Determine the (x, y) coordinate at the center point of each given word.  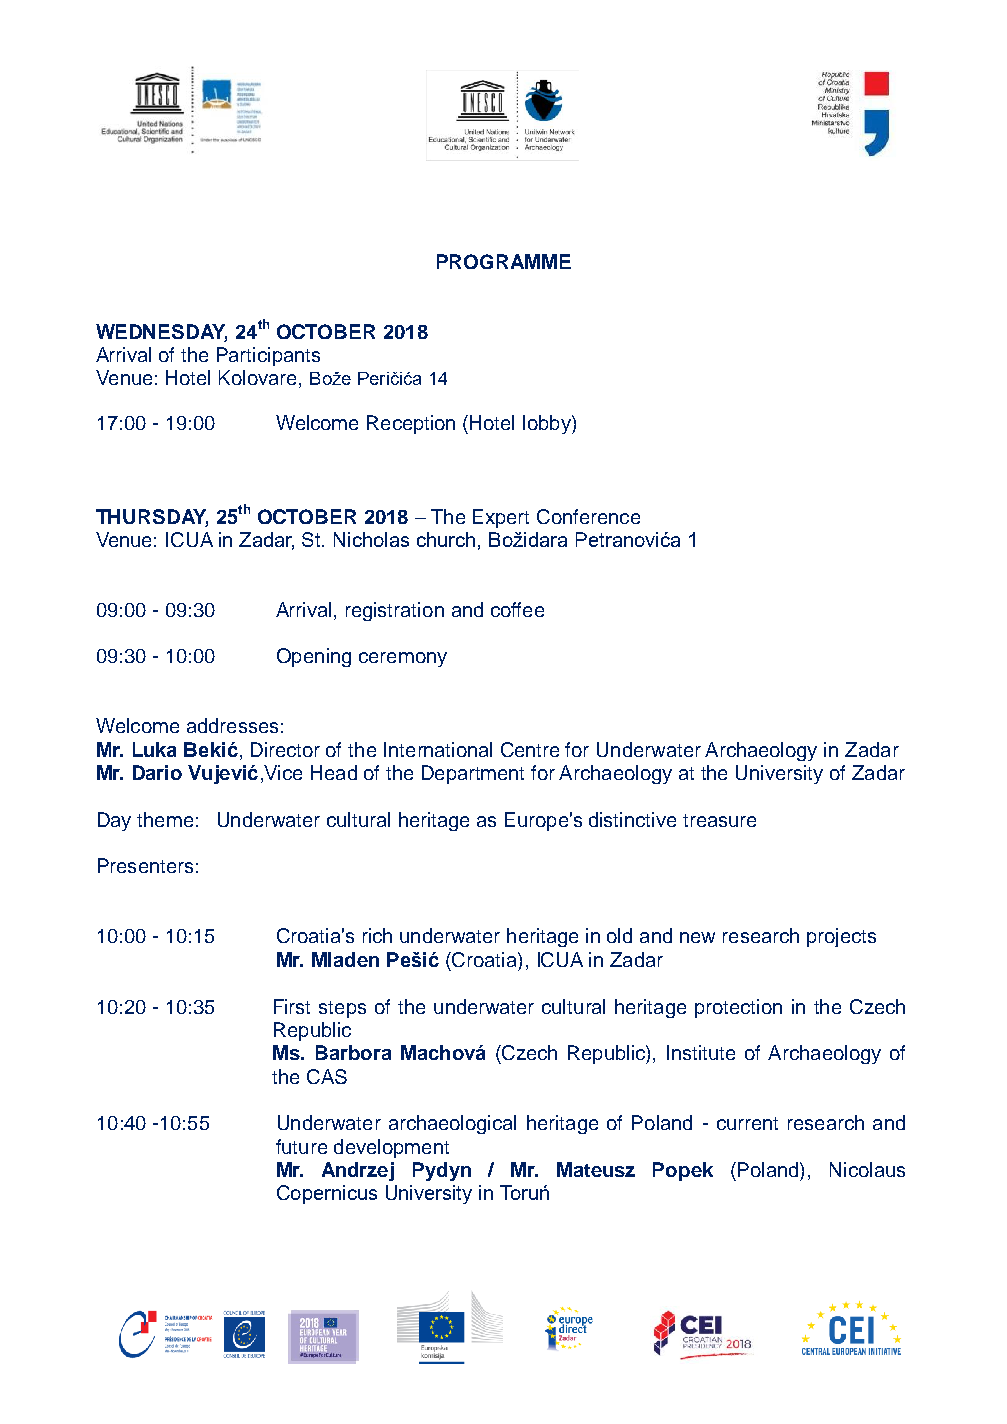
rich (377, 935)
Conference (588, 516)
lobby (548, 424)
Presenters (145, 865)
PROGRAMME (504, 261)
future (301, 1146)
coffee (517, 609)
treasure (719, 820)
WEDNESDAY (161, 332)
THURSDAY (152, 517)
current (747, 1123)
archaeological (452, 1124)
